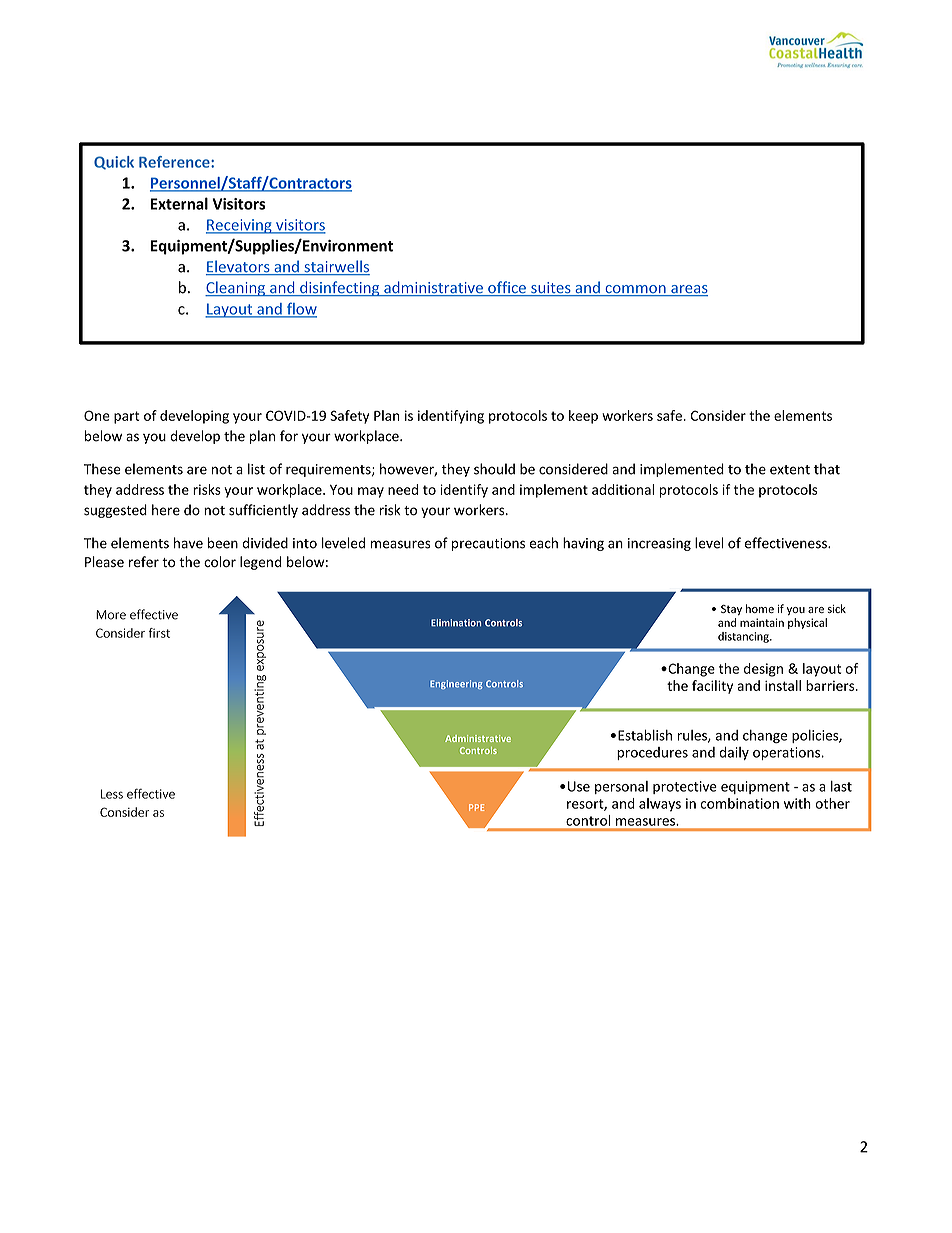 Image resolution: width=952 pixels, height=1233 pixels. I want to click on distancing, so click(744, 637).
